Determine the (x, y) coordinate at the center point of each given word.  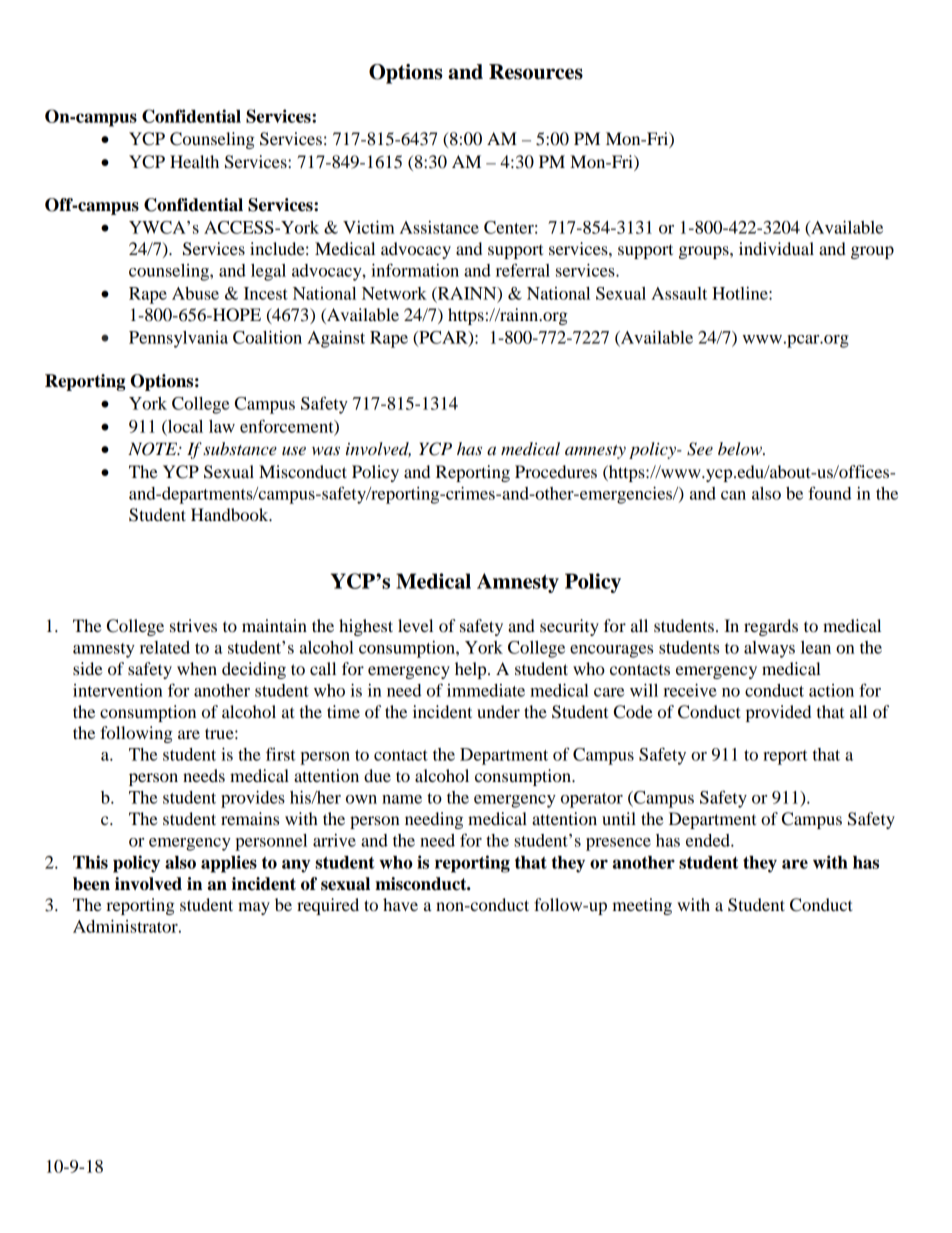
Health (194, 161)
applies (229, 864)
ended (709, 840)
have (400, 904)
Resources (536, 72)
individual (776, 248)
